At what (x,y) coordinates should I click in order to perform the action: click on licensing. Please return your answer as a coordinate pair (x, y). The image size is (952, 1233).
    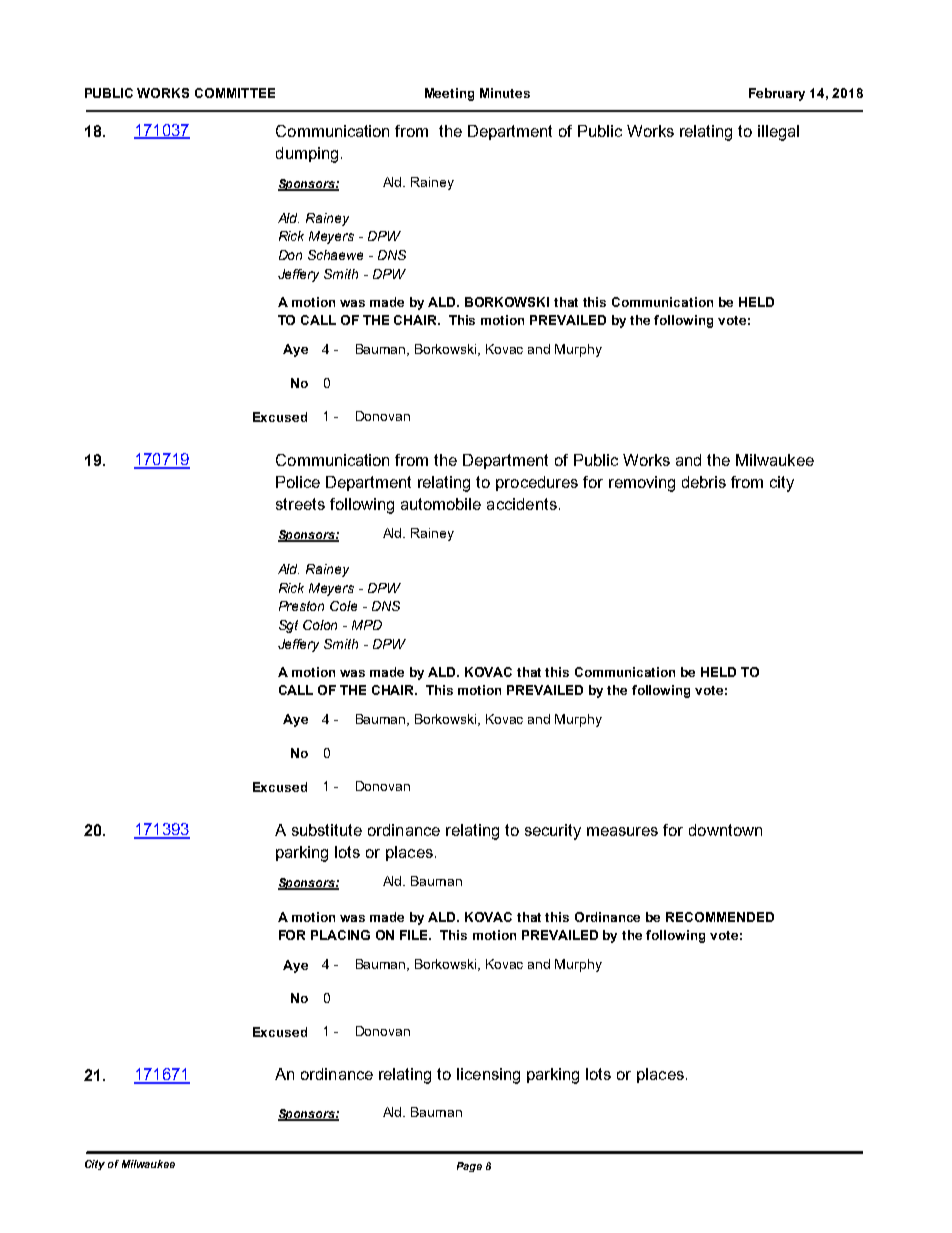
    Looking at the image, I should click on (488, 1076).
